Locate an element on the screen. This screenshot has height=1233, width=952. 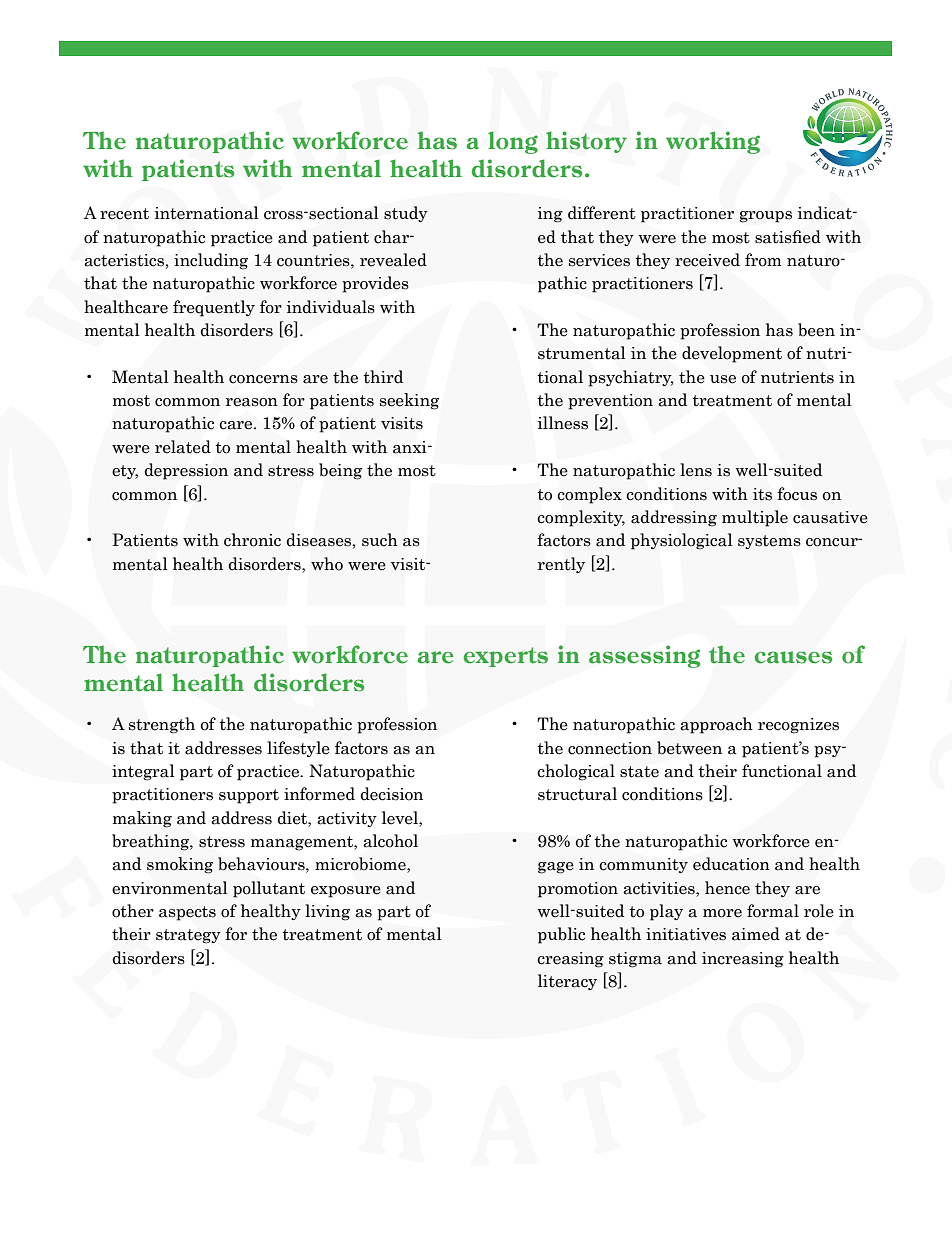
strategy is located at coordinates (188, 936).
